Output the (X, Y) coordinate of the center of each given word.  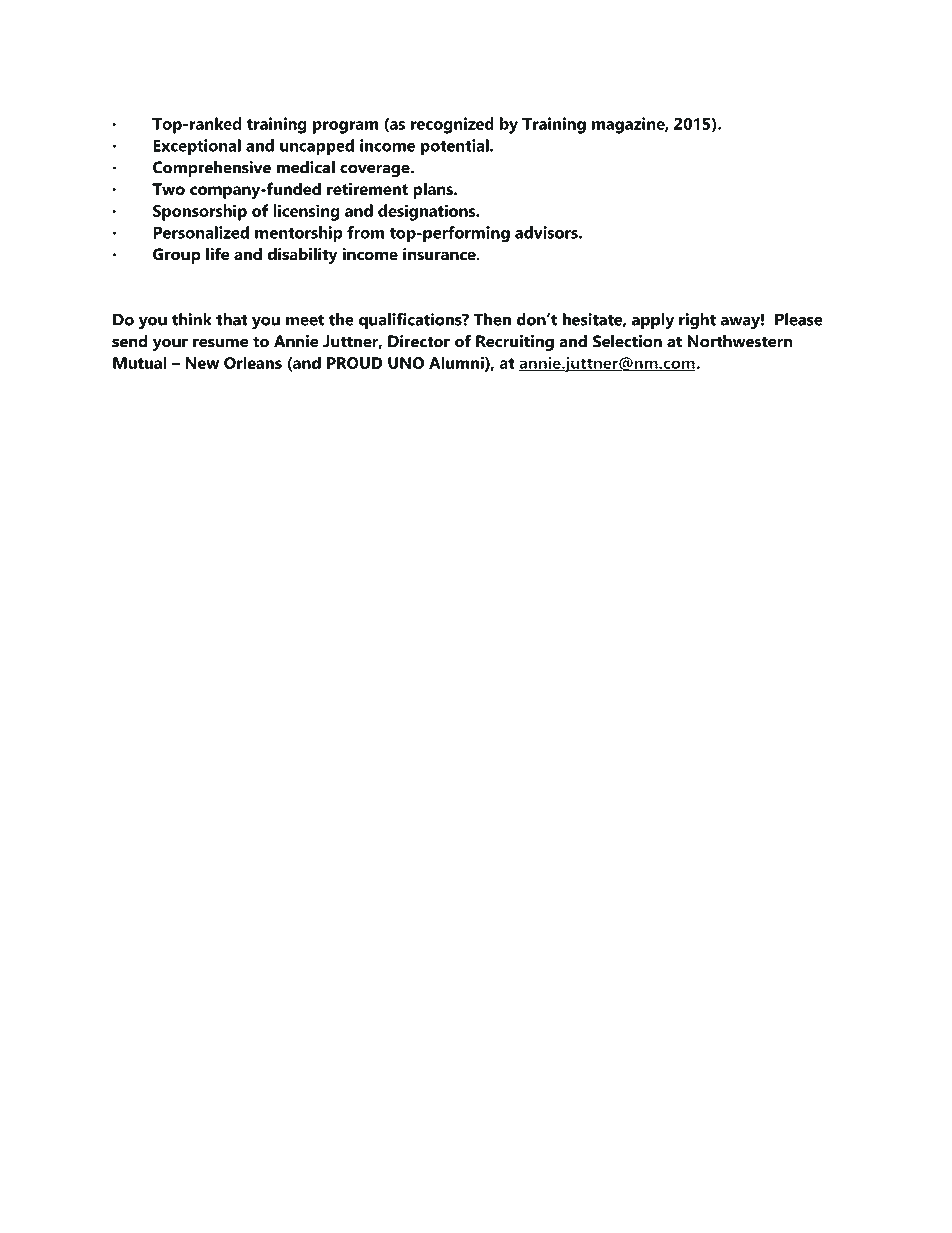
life (218, 254)
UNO (406, 363)
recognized (452, 125)
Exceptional (197, 147)
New (202, 363)
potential (456, 147)
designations (428, 212)
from (365, 232)
